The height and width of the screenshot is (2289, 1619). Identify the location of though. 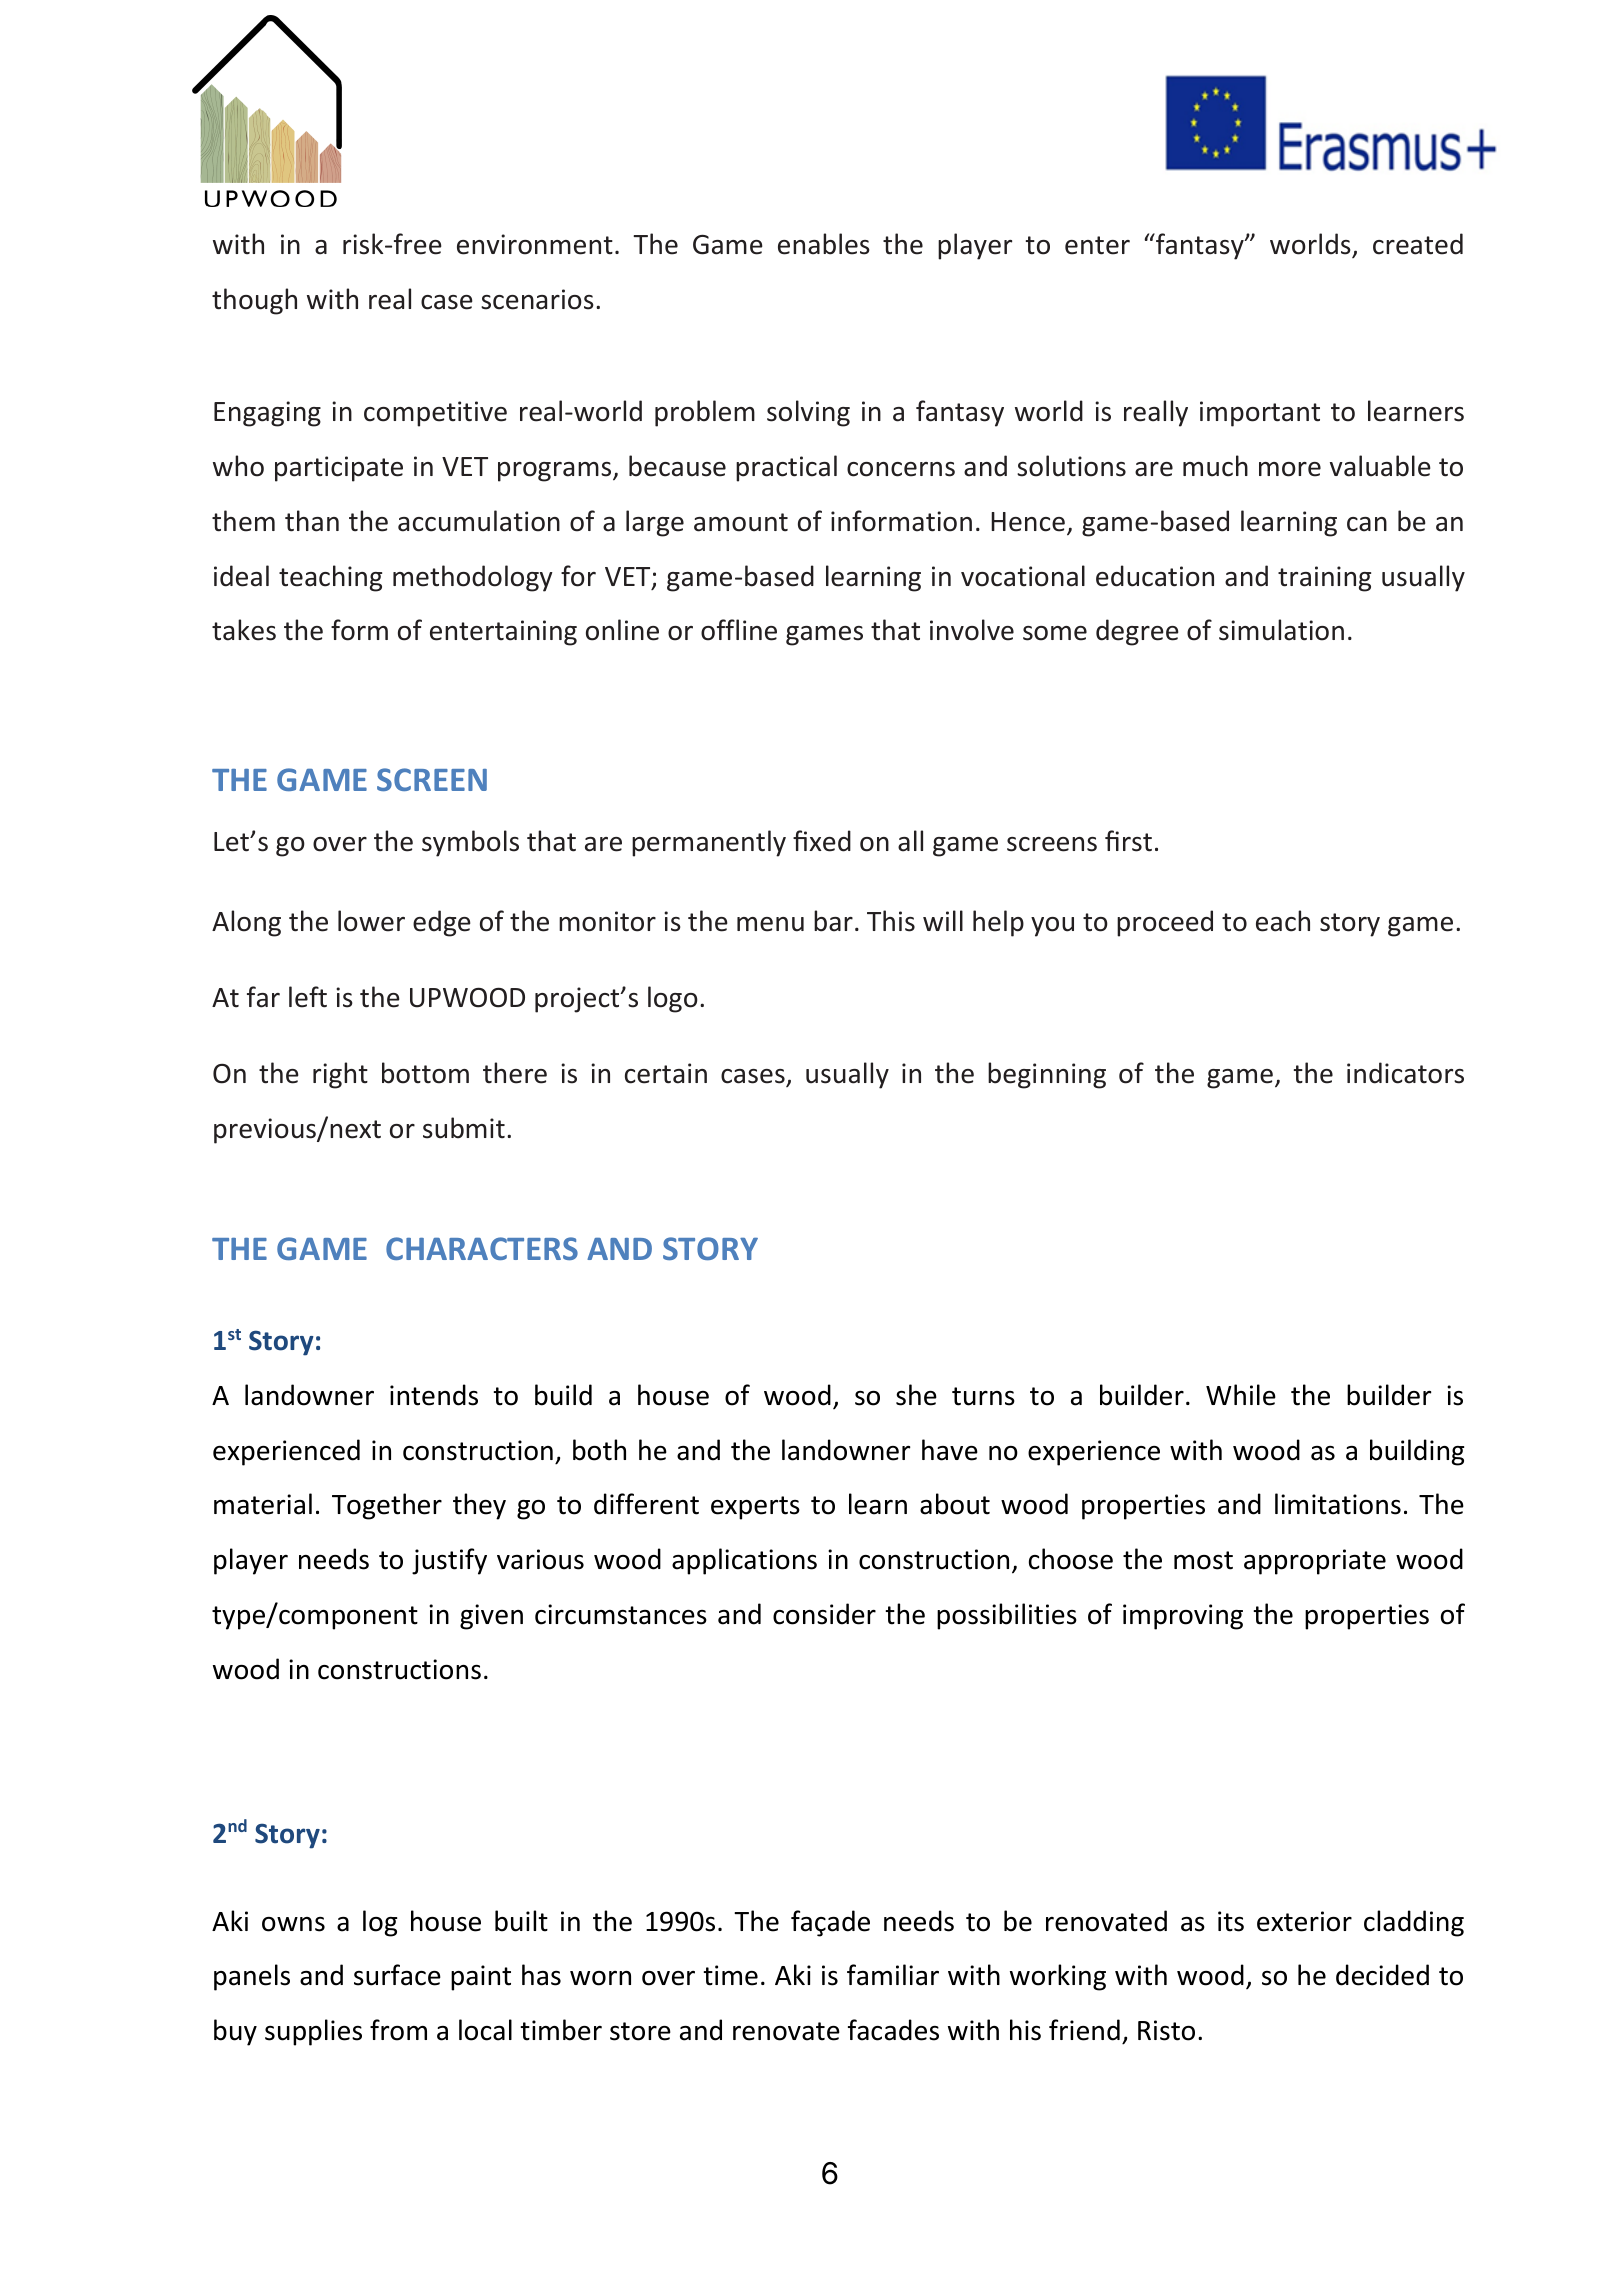
(254, 301).
